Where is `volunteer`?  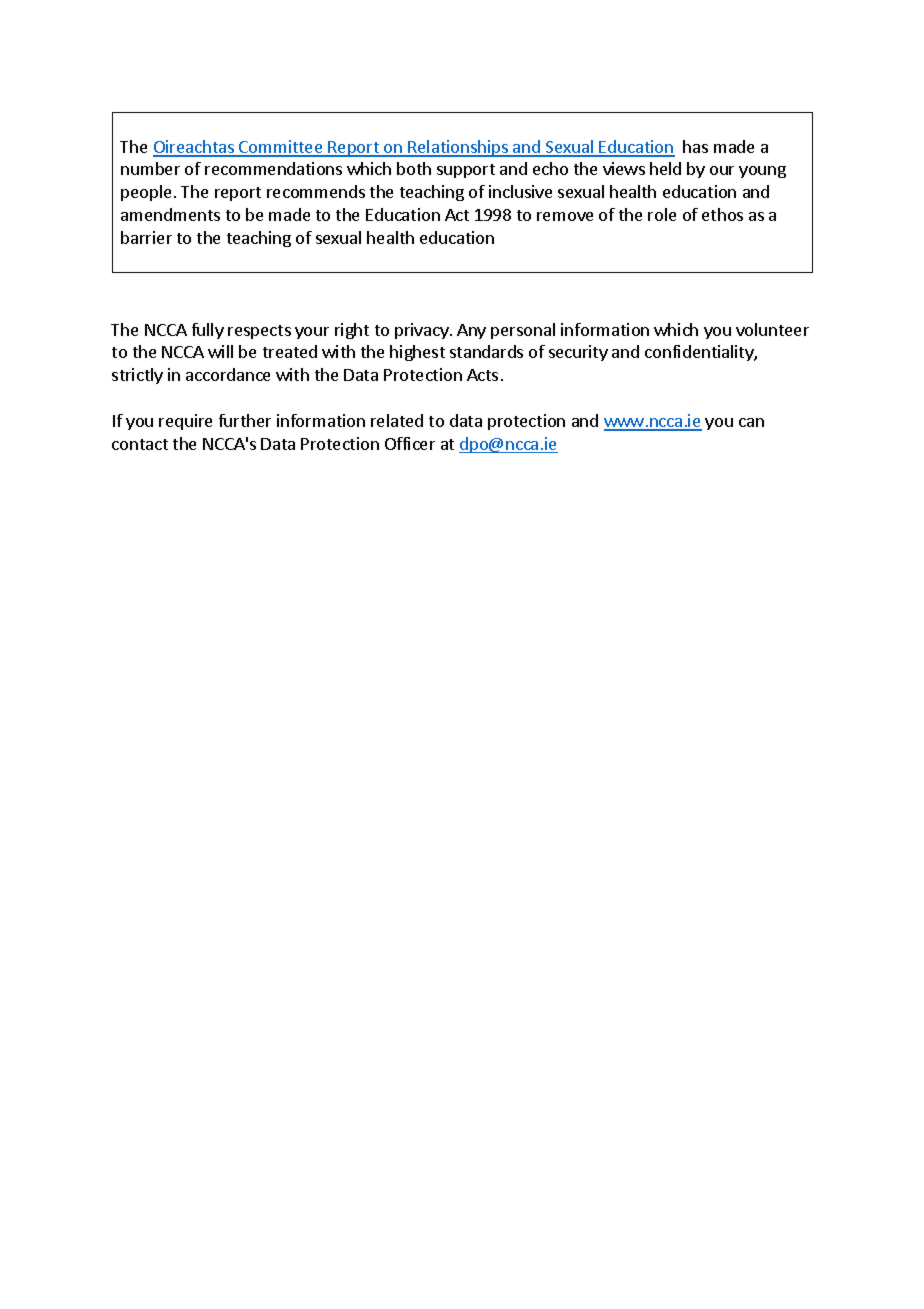
volunteer is located at coordinates (772, 329).
